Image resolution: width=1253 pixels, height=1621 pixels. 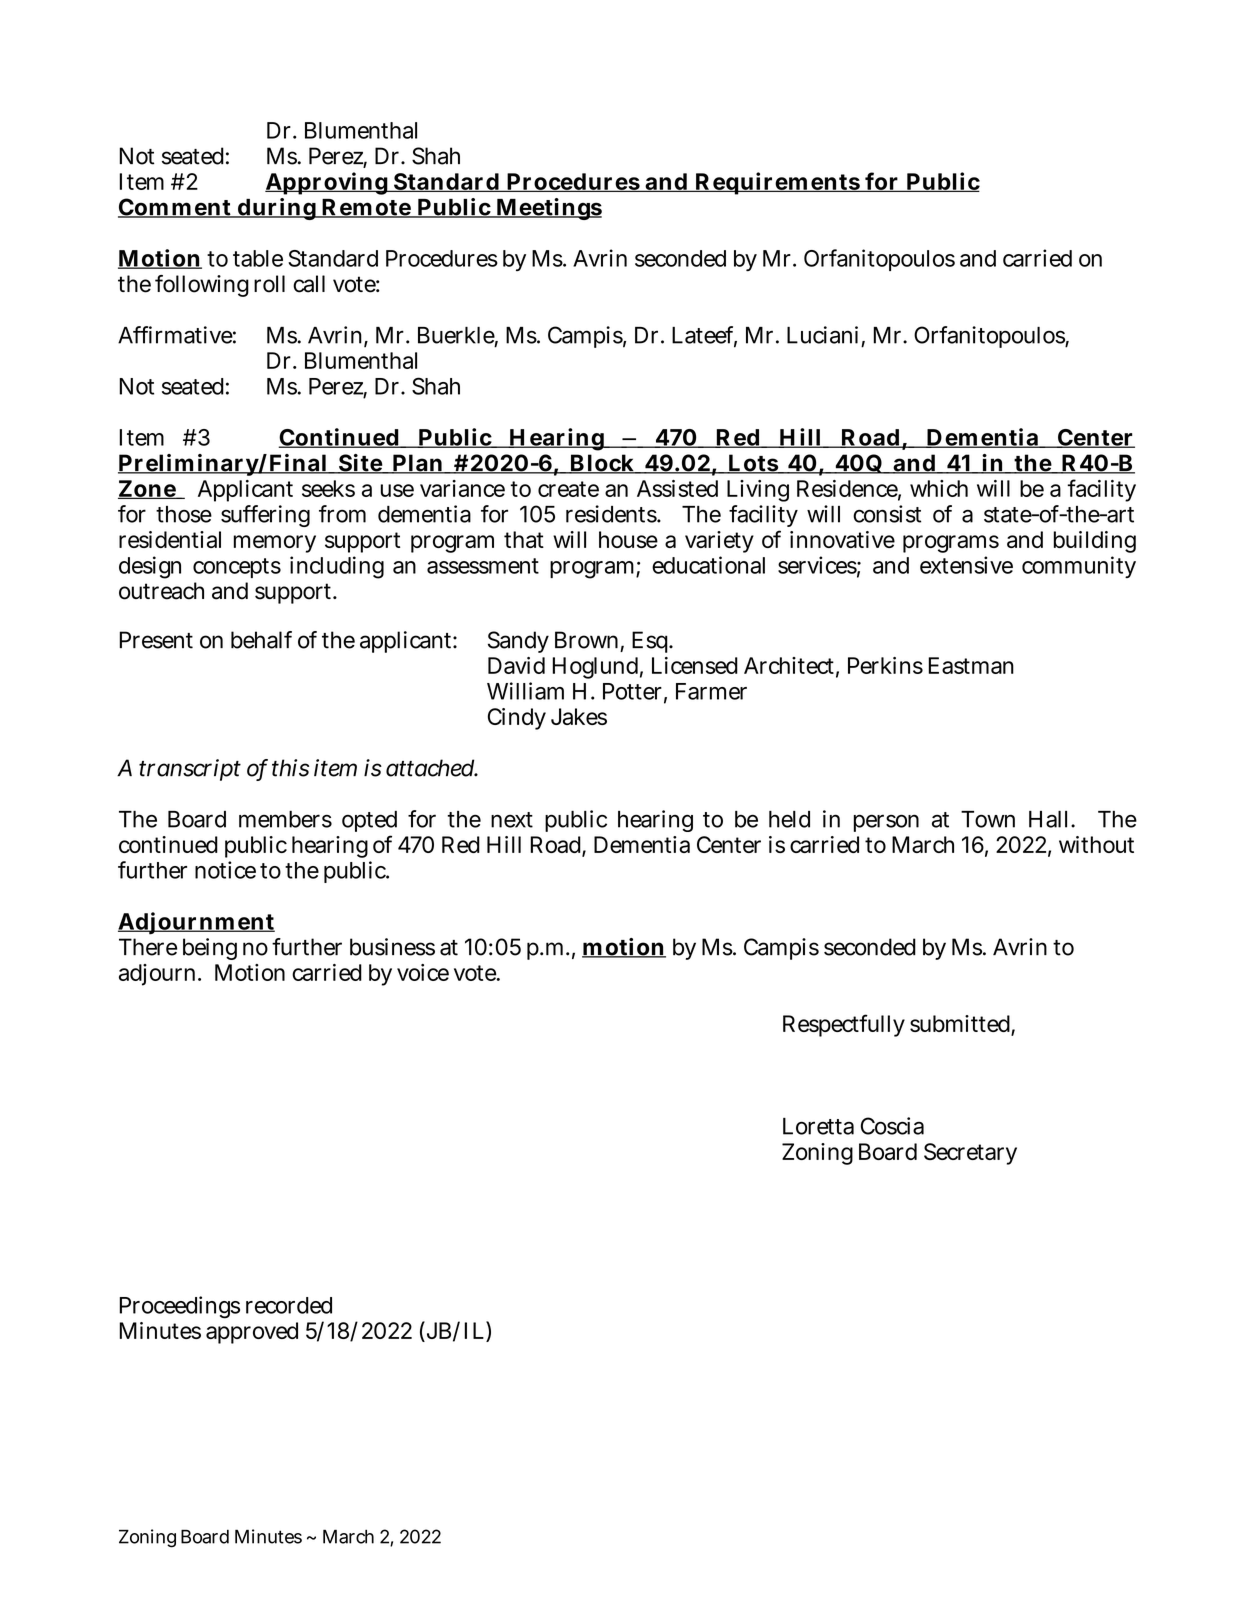 What do you see at coordinates (961, 1025) in the page?
I see `submitted` at bounding box center [961, 1025].
